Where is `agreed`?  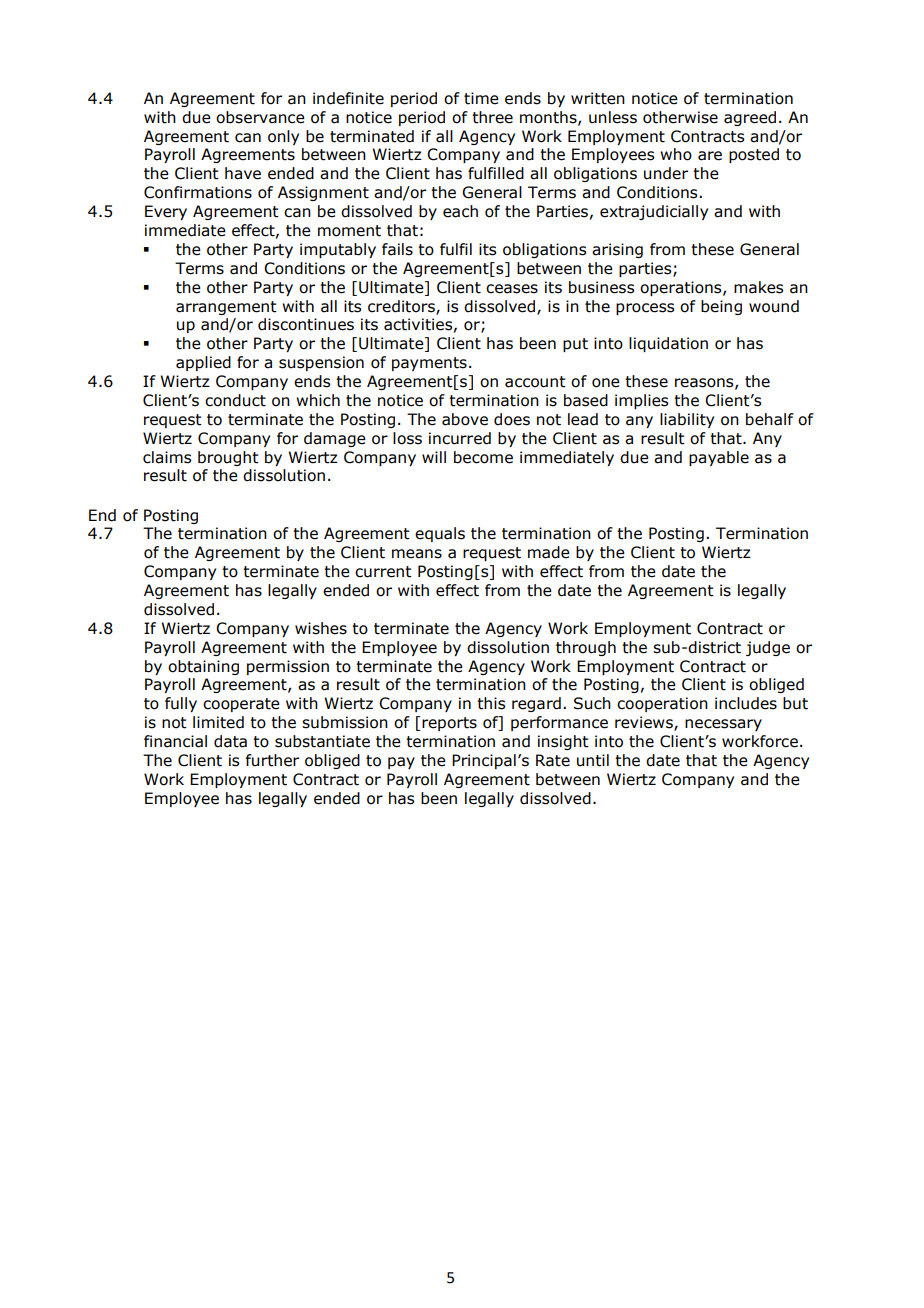
agreed is located at coordinates (750, 118).
